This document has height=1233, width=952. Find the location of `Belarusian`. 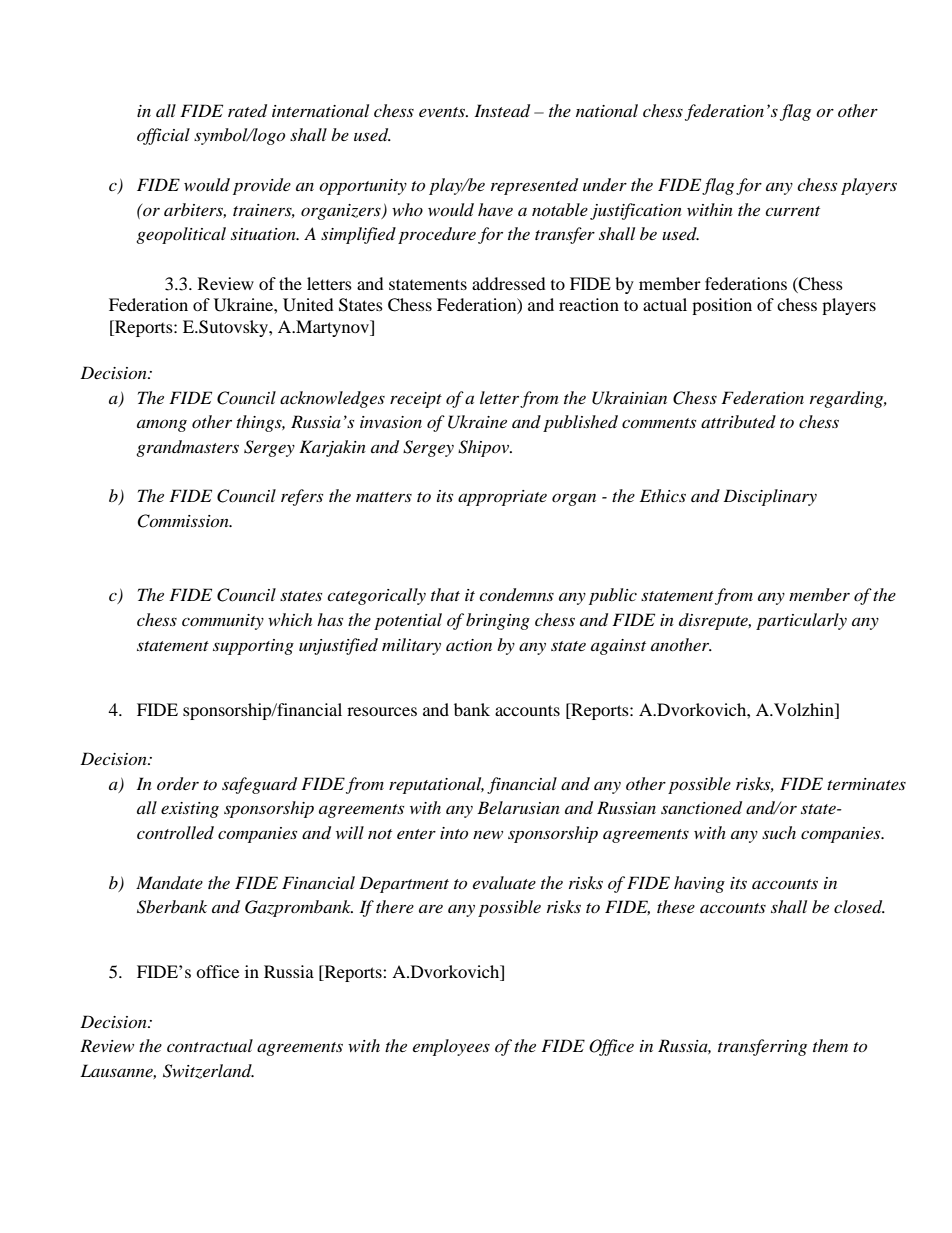

Belarusian is located at coordinates (518, 807).
